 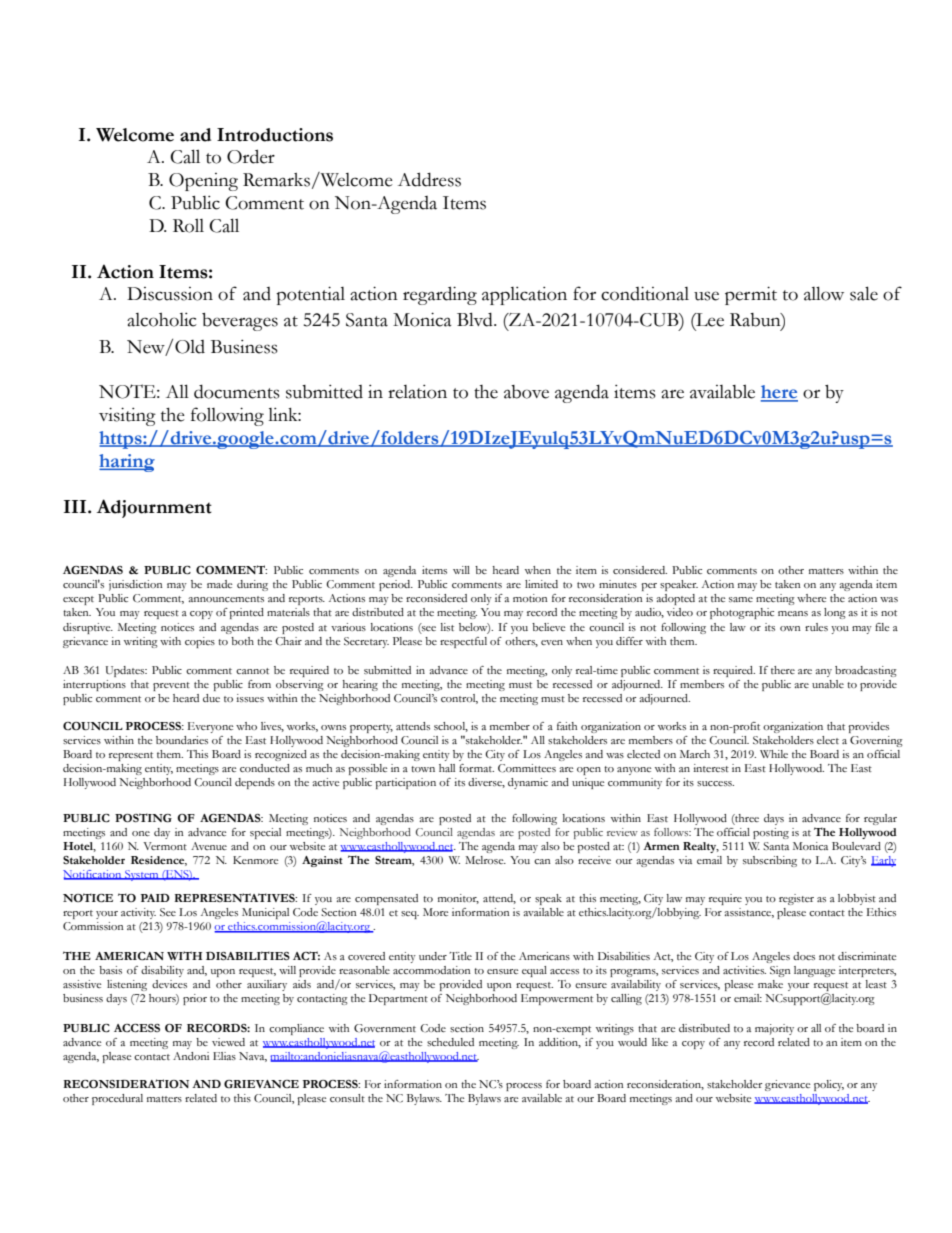 I want to click on Order, so click(x=251, y=156).
